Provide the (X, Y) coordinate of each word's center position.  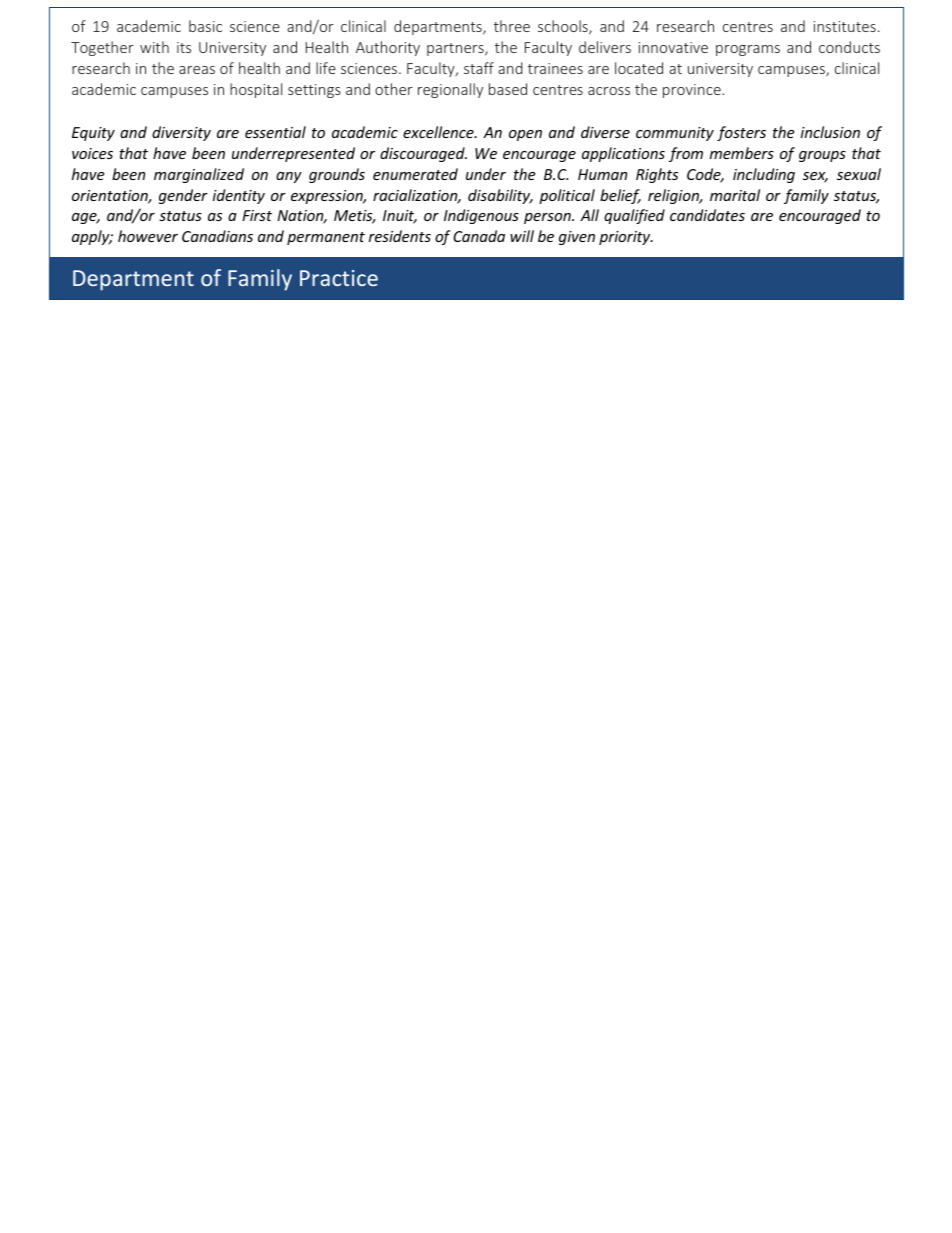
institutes (845, 26)
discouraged (423, 154)
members (742, 153)
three (512, 26)
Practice (339, 278)
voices (92, 153)
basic (205, 26)
